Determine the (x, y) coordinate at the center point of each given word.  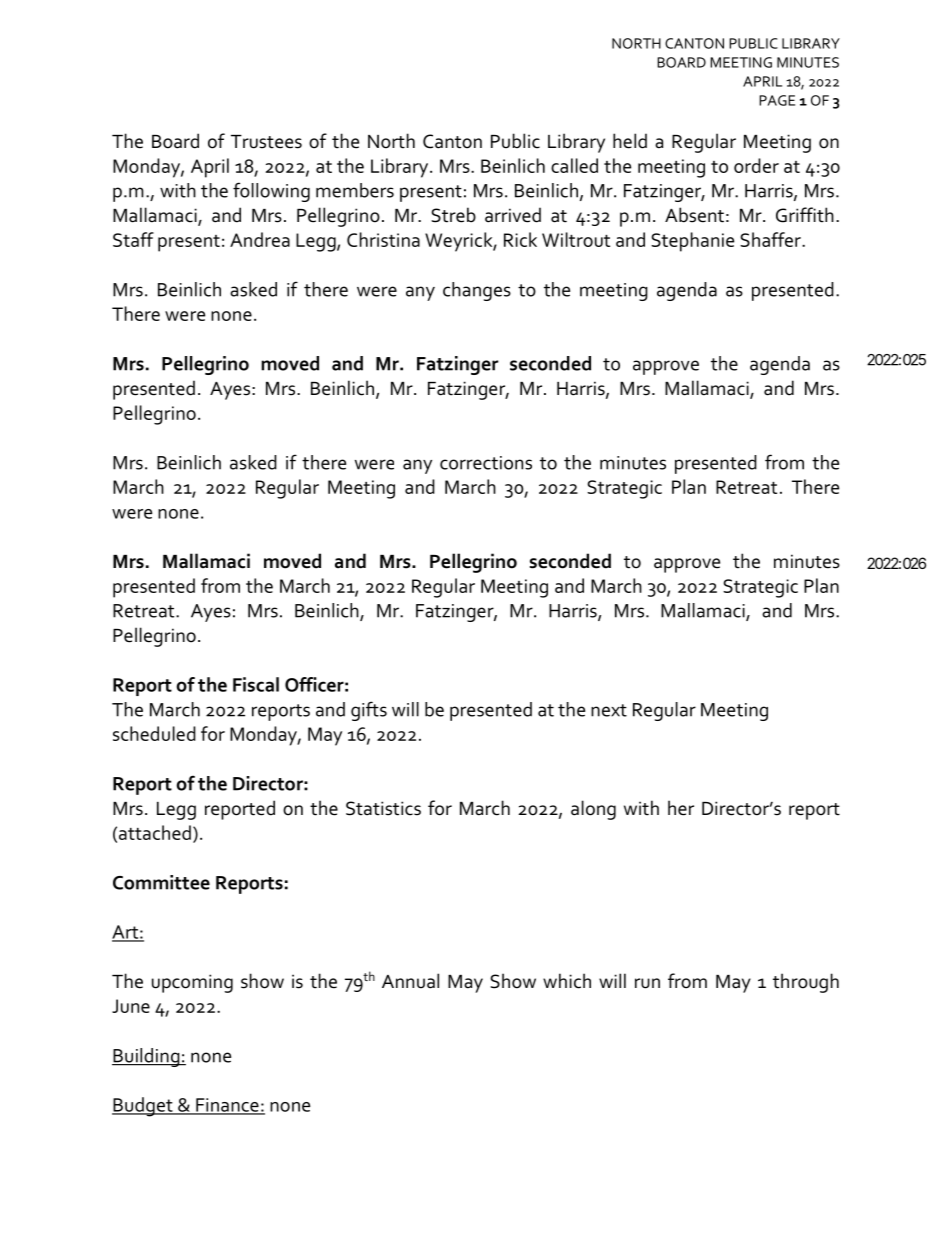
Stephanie (692, 242)
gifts (369, 711)
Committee (161, 882)
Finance (227, 1106)
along (593, 810)
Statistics (383, 808)
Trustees (266, 142)
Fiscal (256, 684)
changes (477, 291)
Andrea (260, 239)
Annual (410, 981)
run (647, 983)
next (609, 710)
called (574, 165)
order (756, 165)
